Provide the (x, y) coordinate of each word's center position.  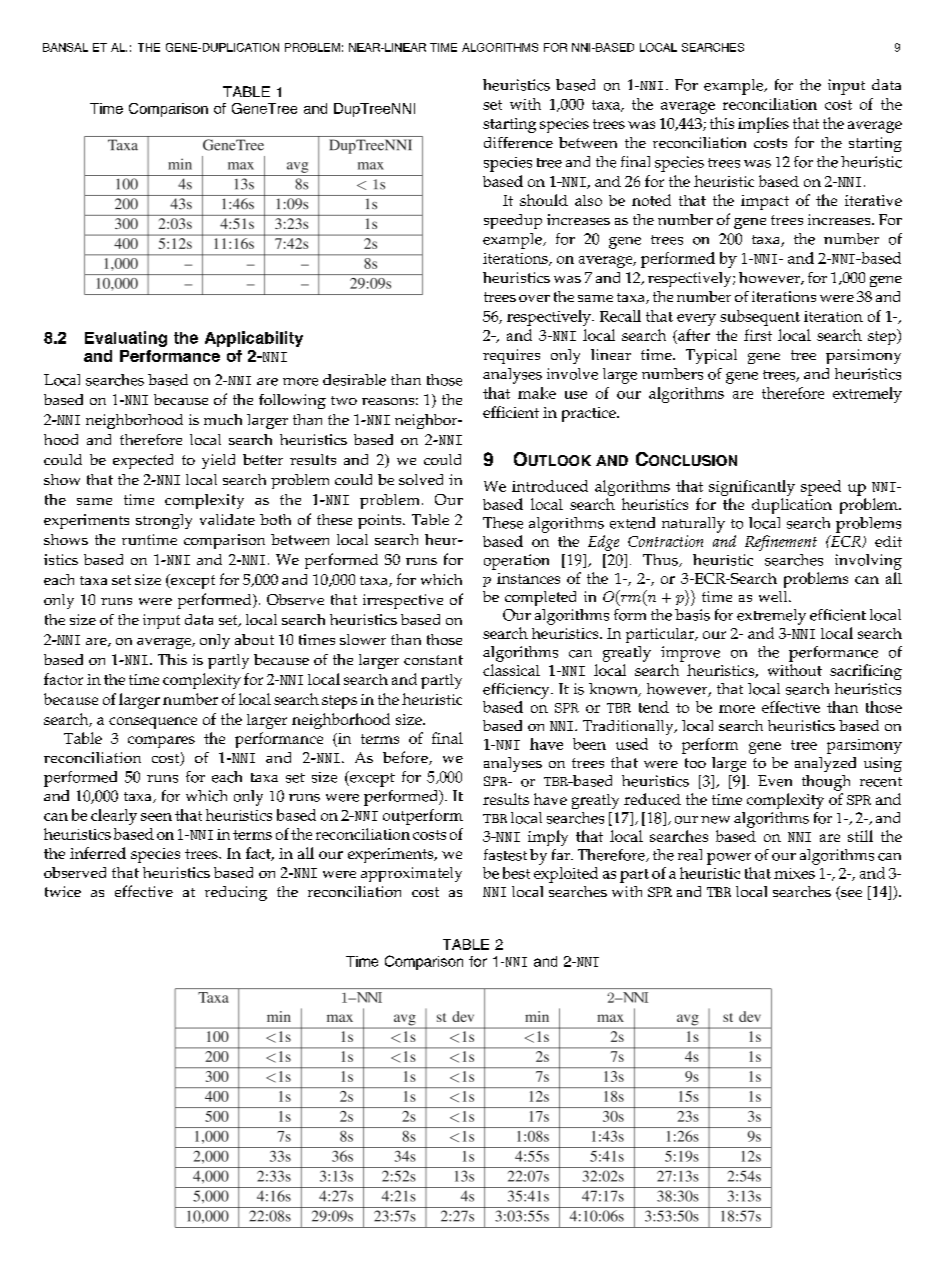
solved (421, 479)
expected (143, 461)
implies (763, 125)
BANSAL (65, 47)
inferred (98, 853)
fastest (505, 855)
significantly (752, 488)
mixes (794, 873)
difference (518, 142)
